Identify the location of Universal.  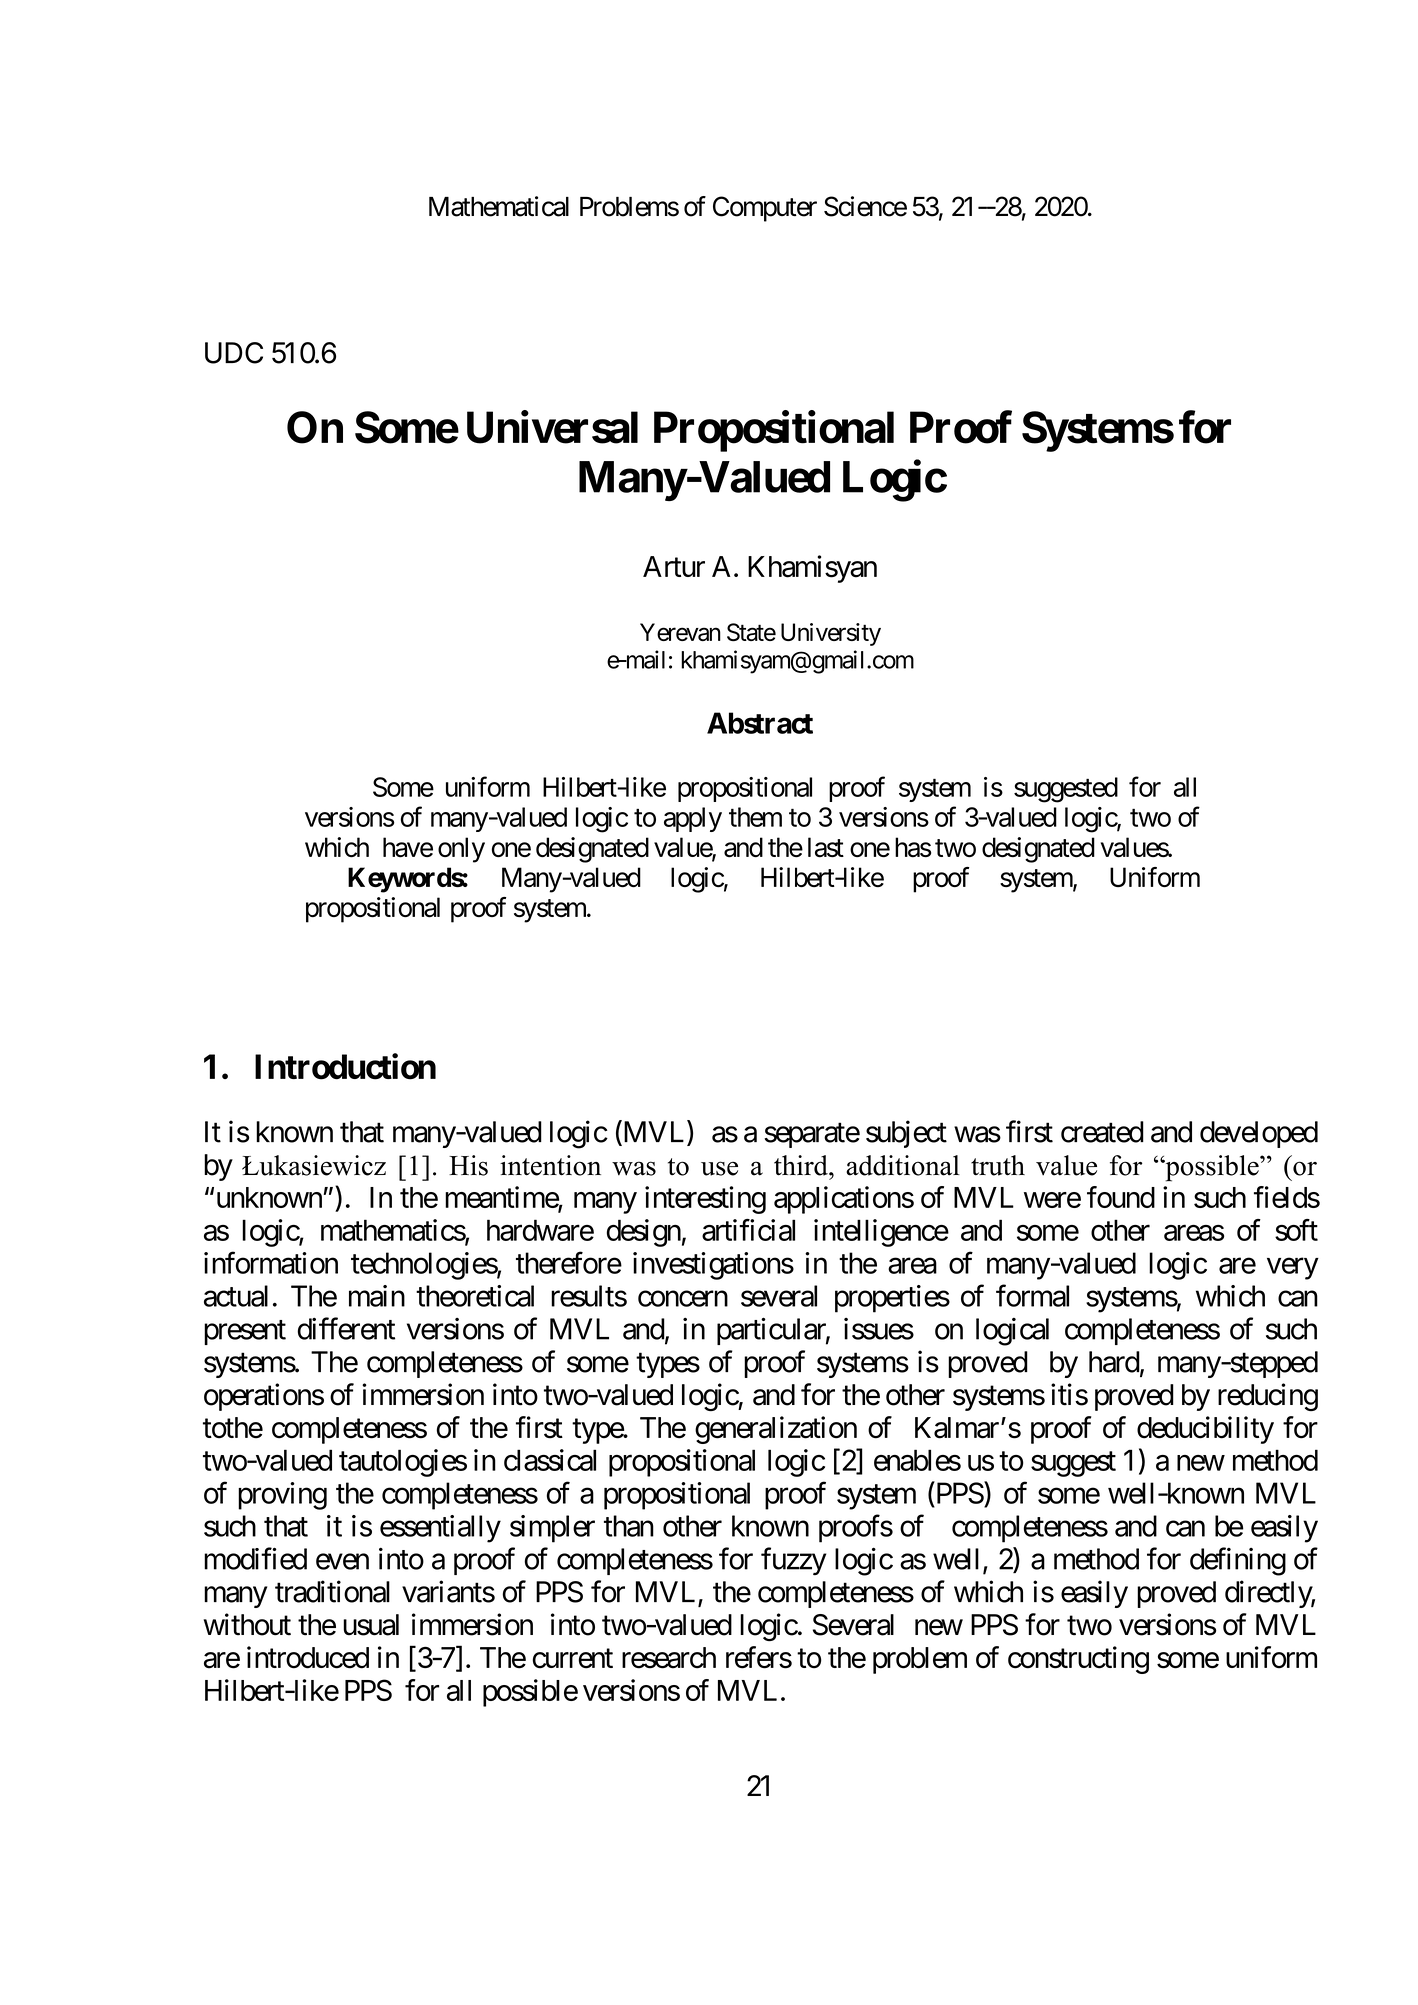
(552, 427).
